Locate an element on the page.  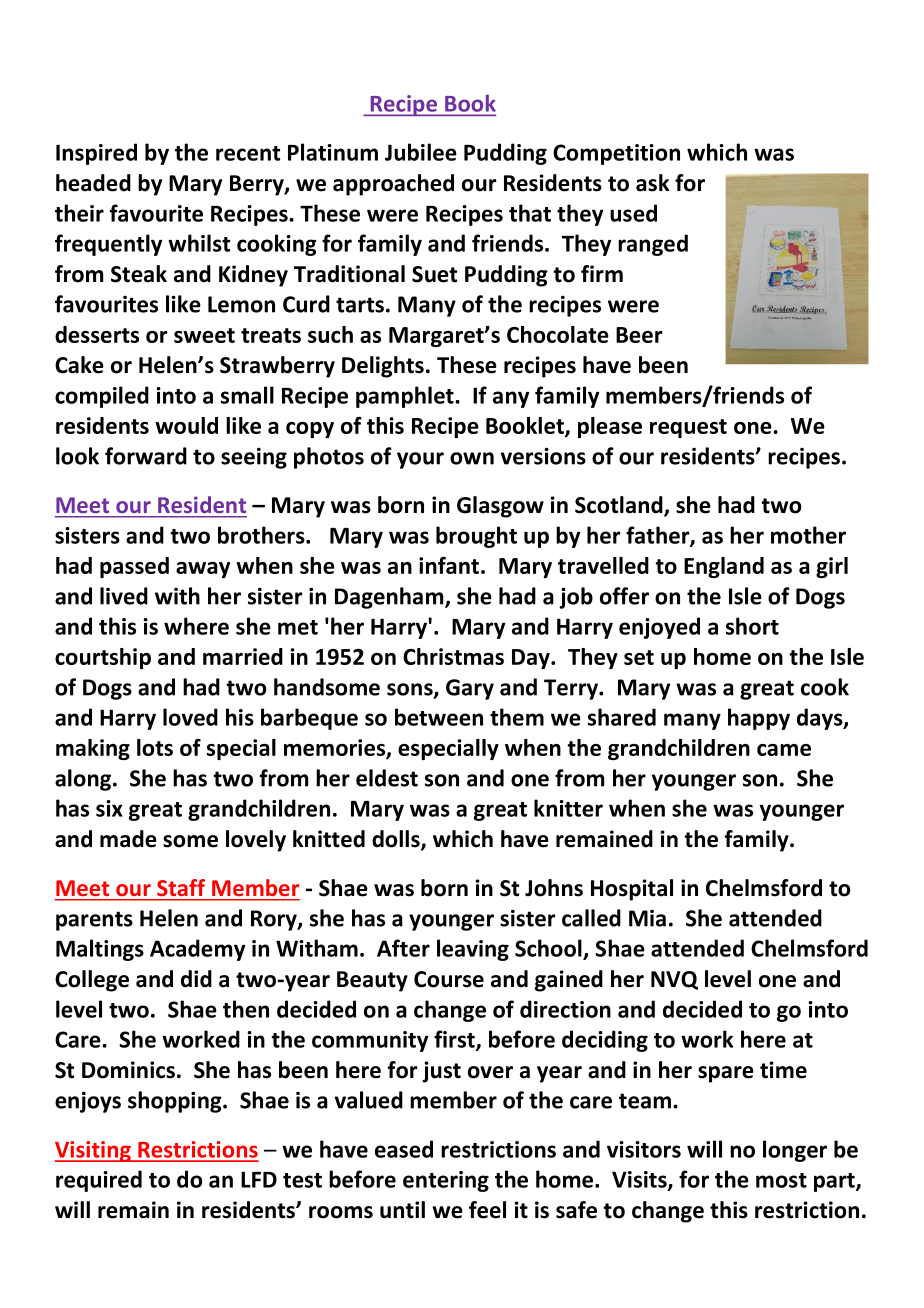
Jubilee is located at coordinates (421, 152).
